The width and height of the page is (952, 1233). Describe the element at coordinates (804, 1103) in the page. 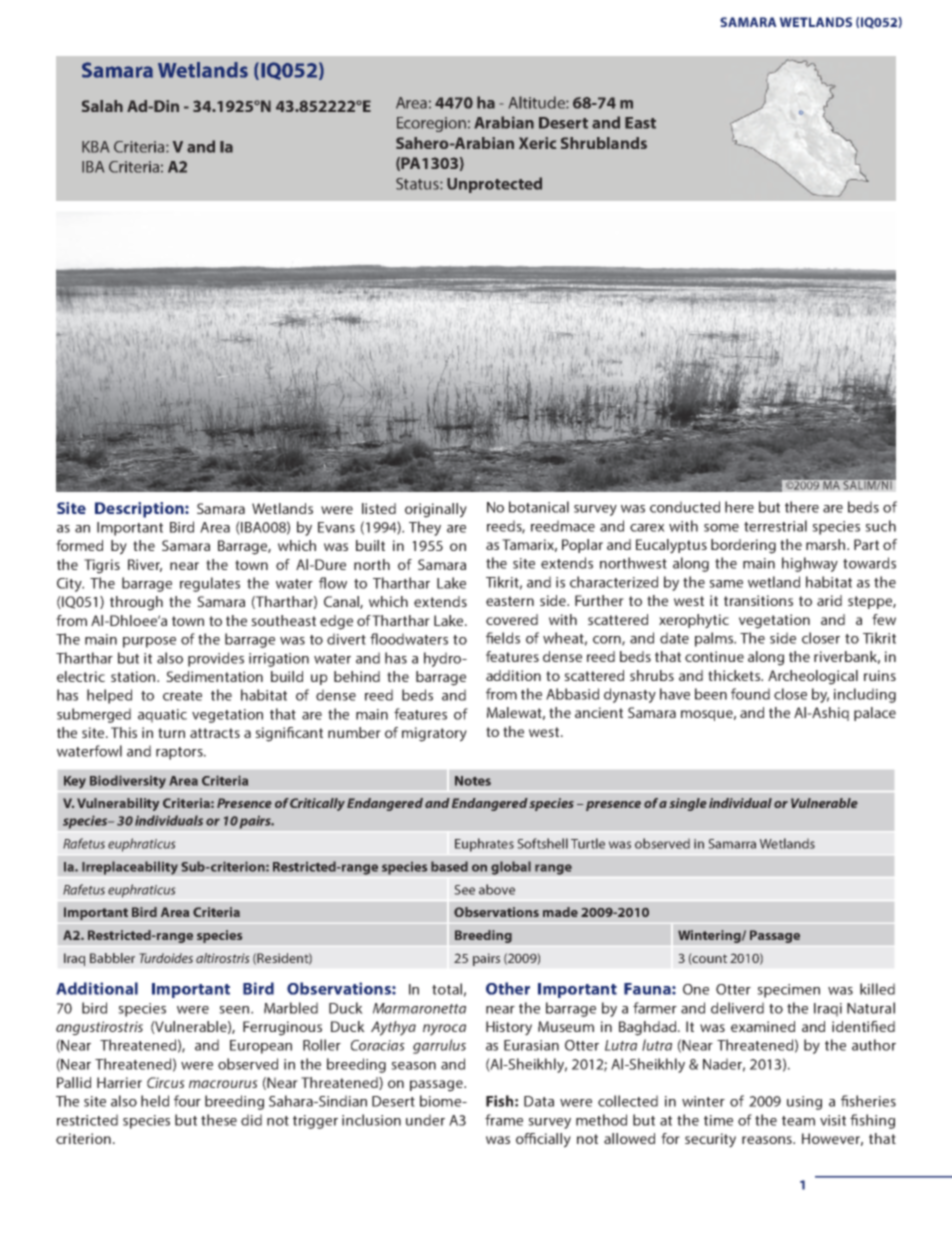

I see `using` at that location.
